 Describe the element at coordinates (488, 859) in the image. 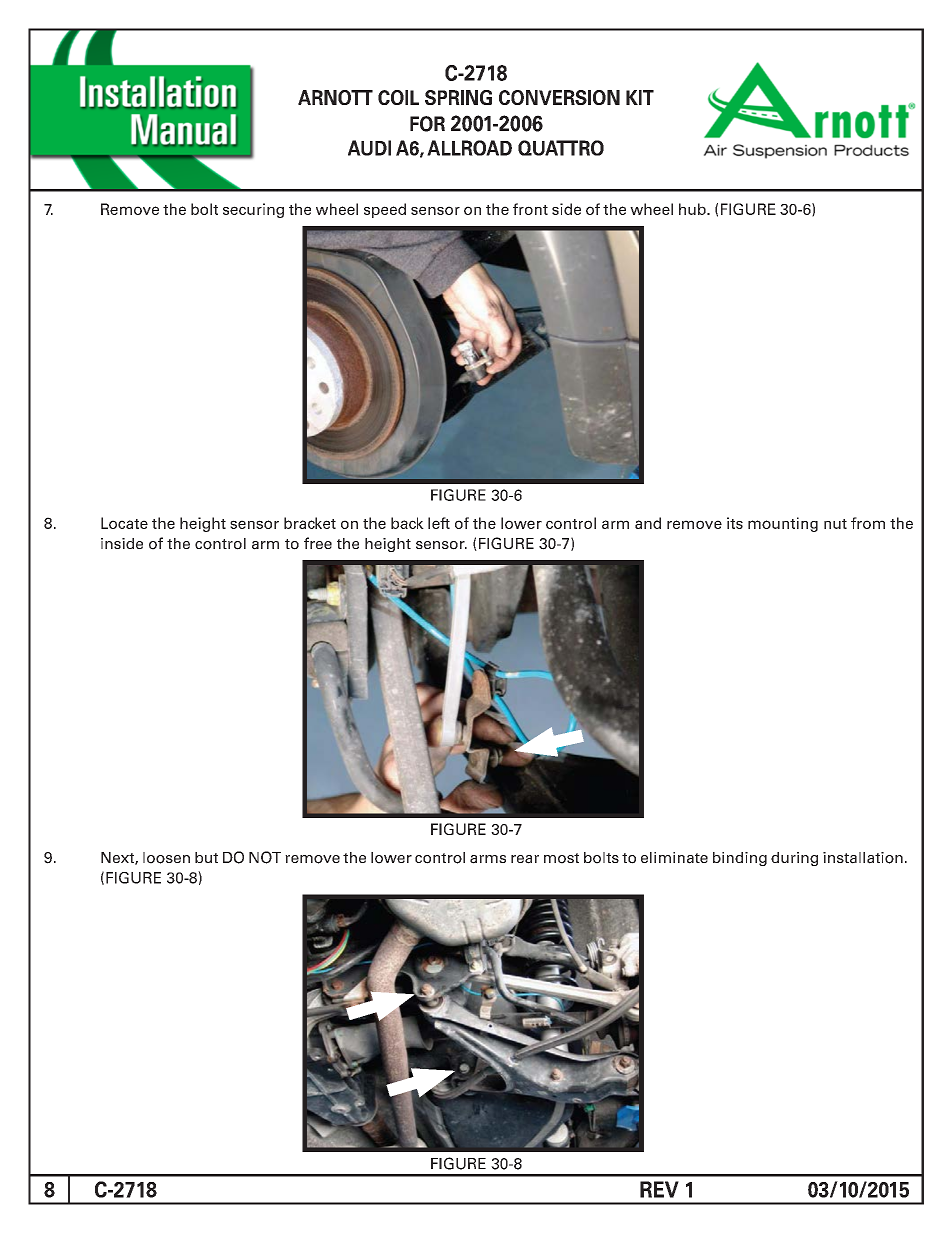

I see `arms` at that location.
